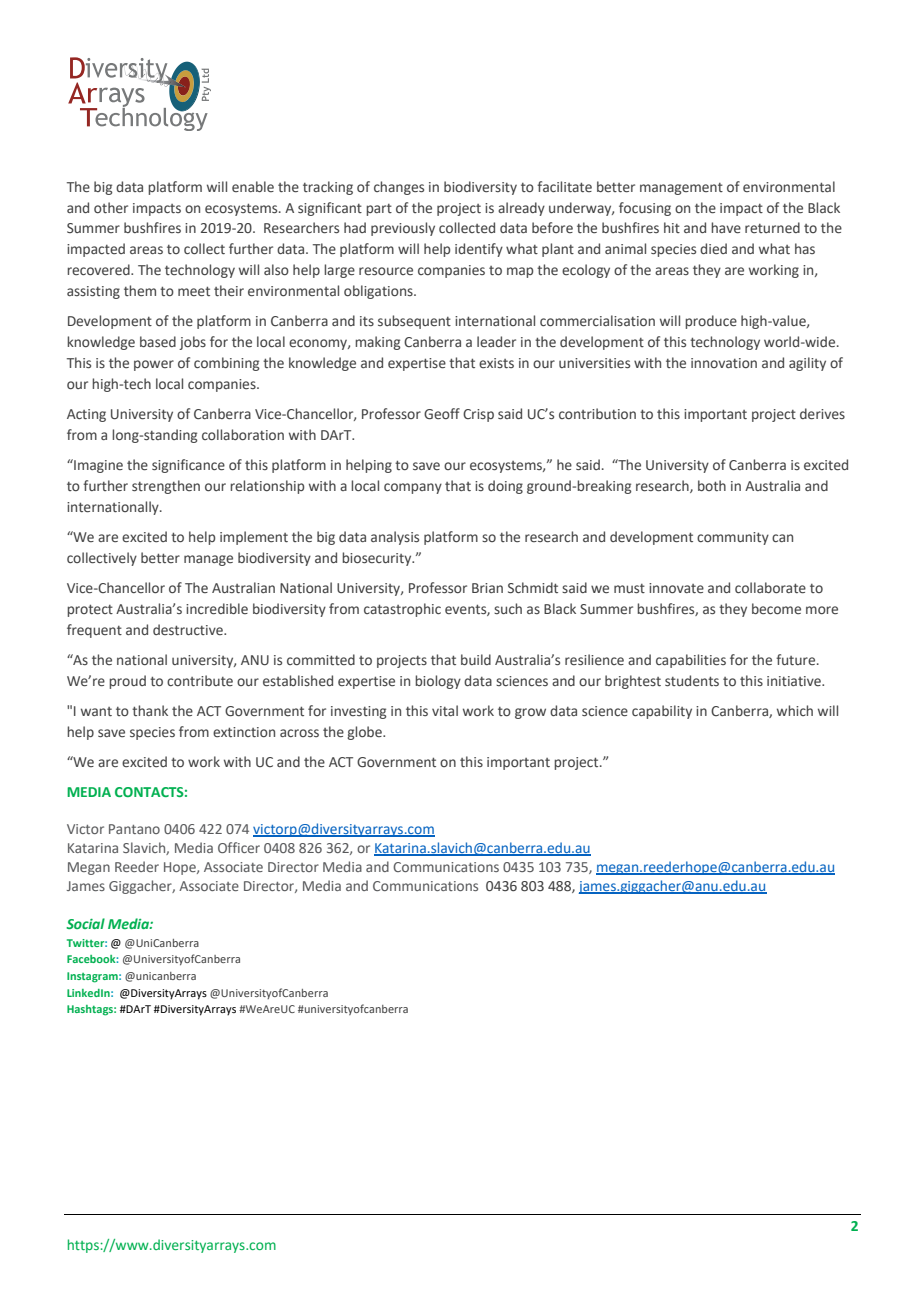 The height and width of the document is (1308, 924). What do you see at coordinates (111, 208) in the document?
I see `other` at bounding box center [111, 208].
